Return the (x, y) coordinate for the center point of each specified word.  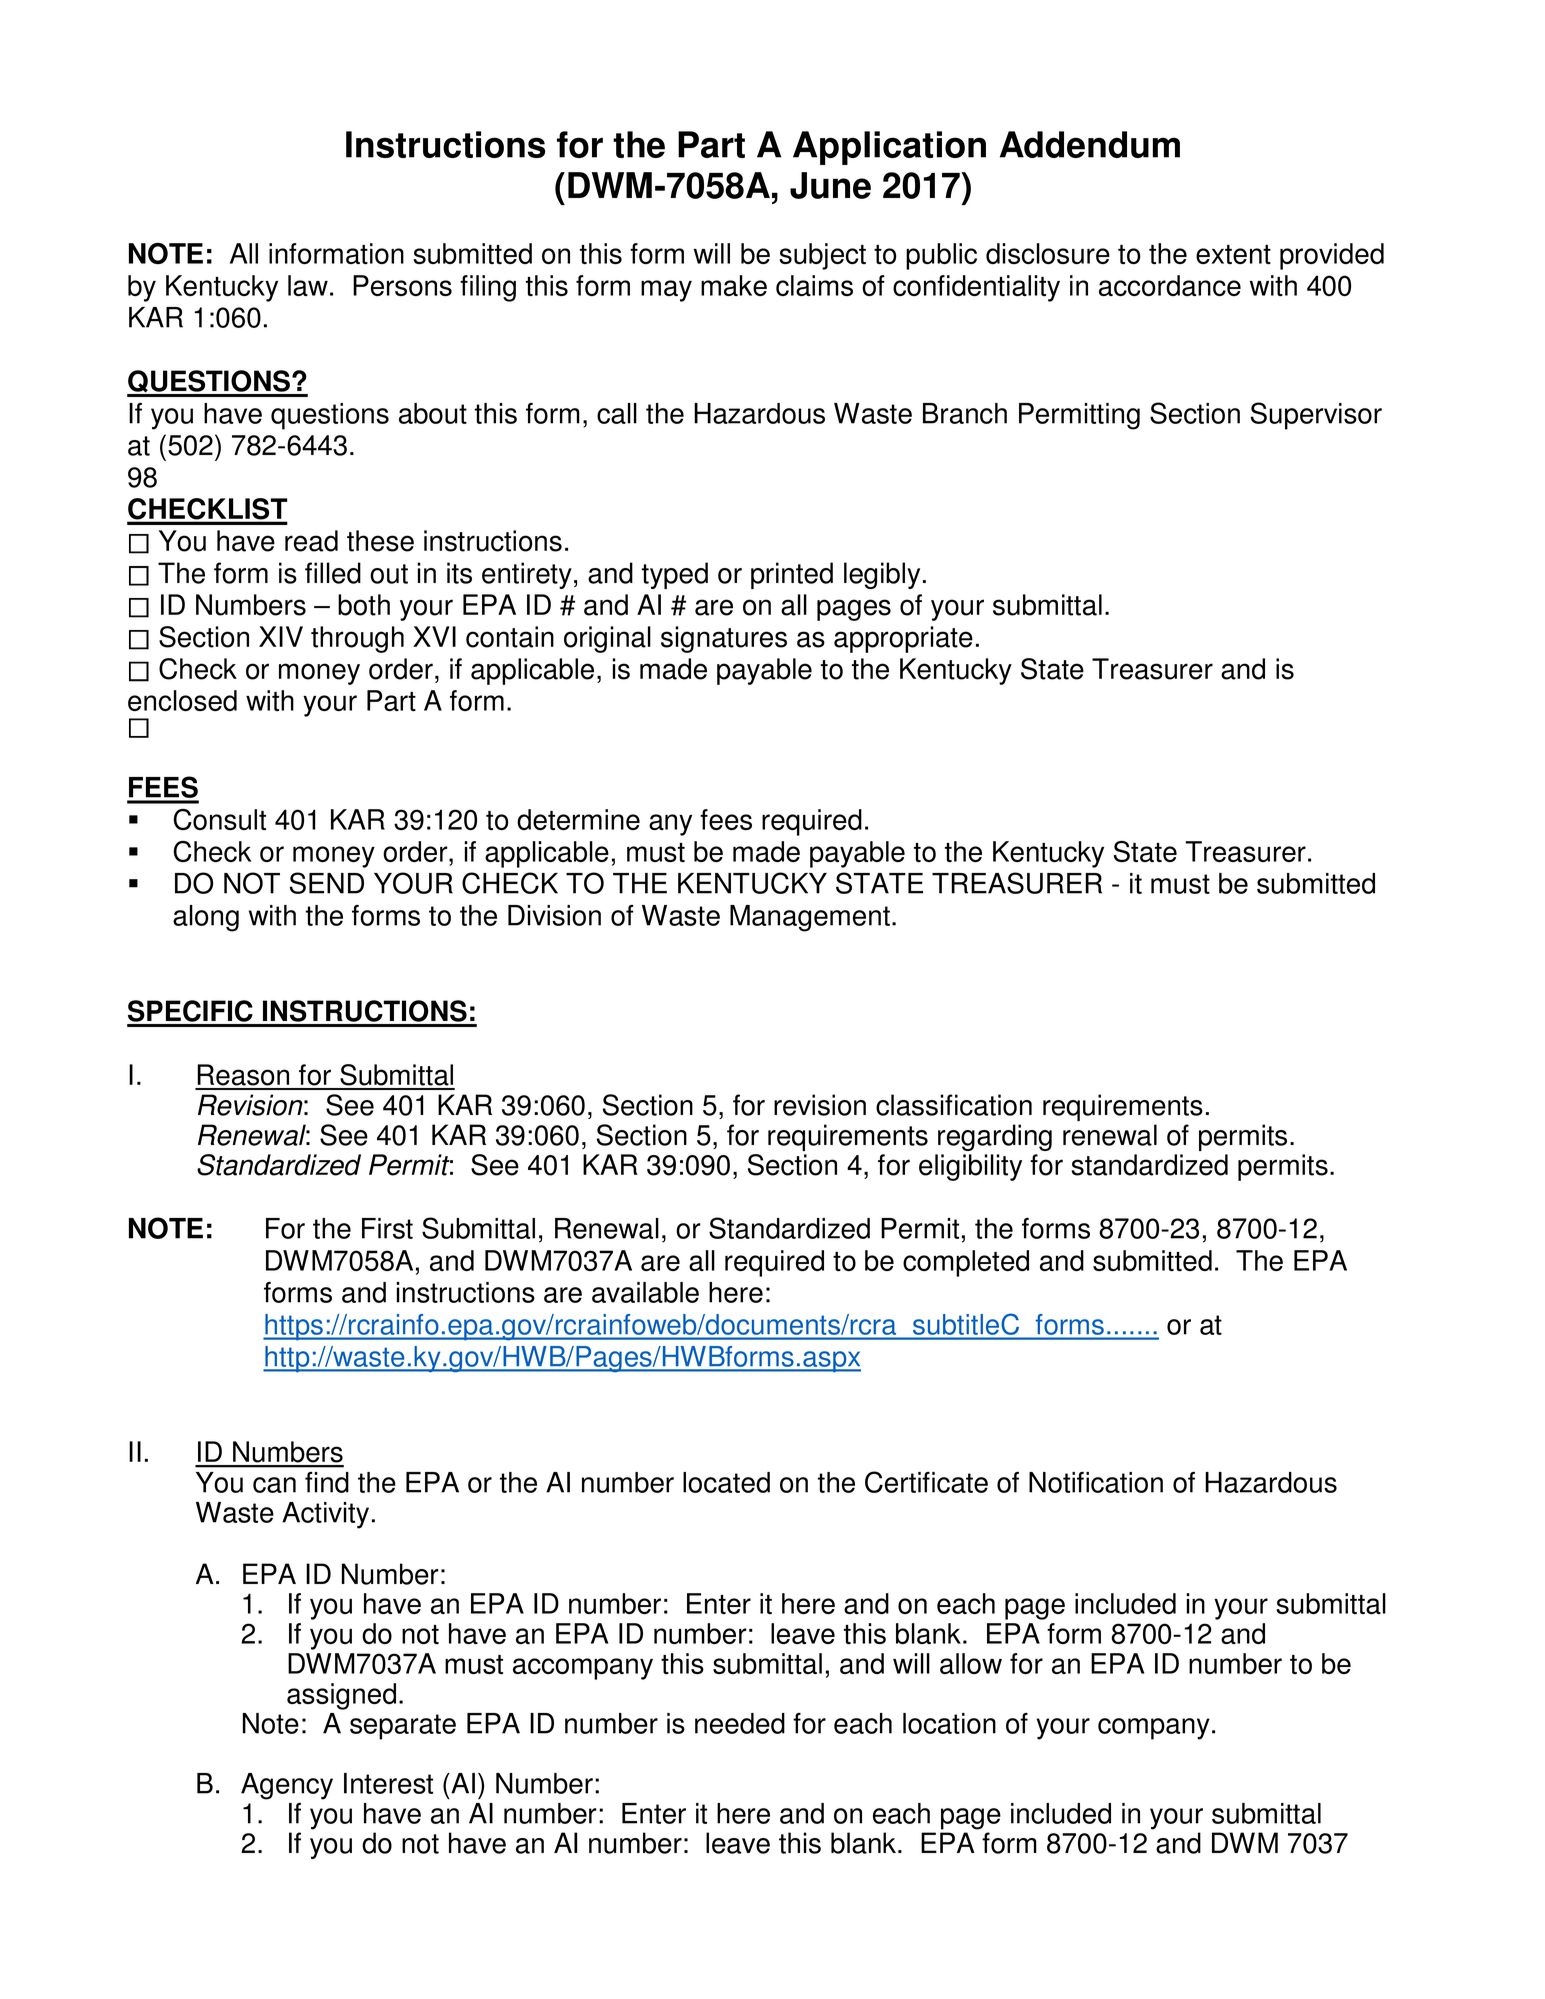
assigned (341, 1696)
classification (954, 1105)
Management (810, 918)
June (830, 185)
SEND (327, 883)
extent (1233, 254)
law (308, 285)
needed (740, 1723)
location (949, 1723)
